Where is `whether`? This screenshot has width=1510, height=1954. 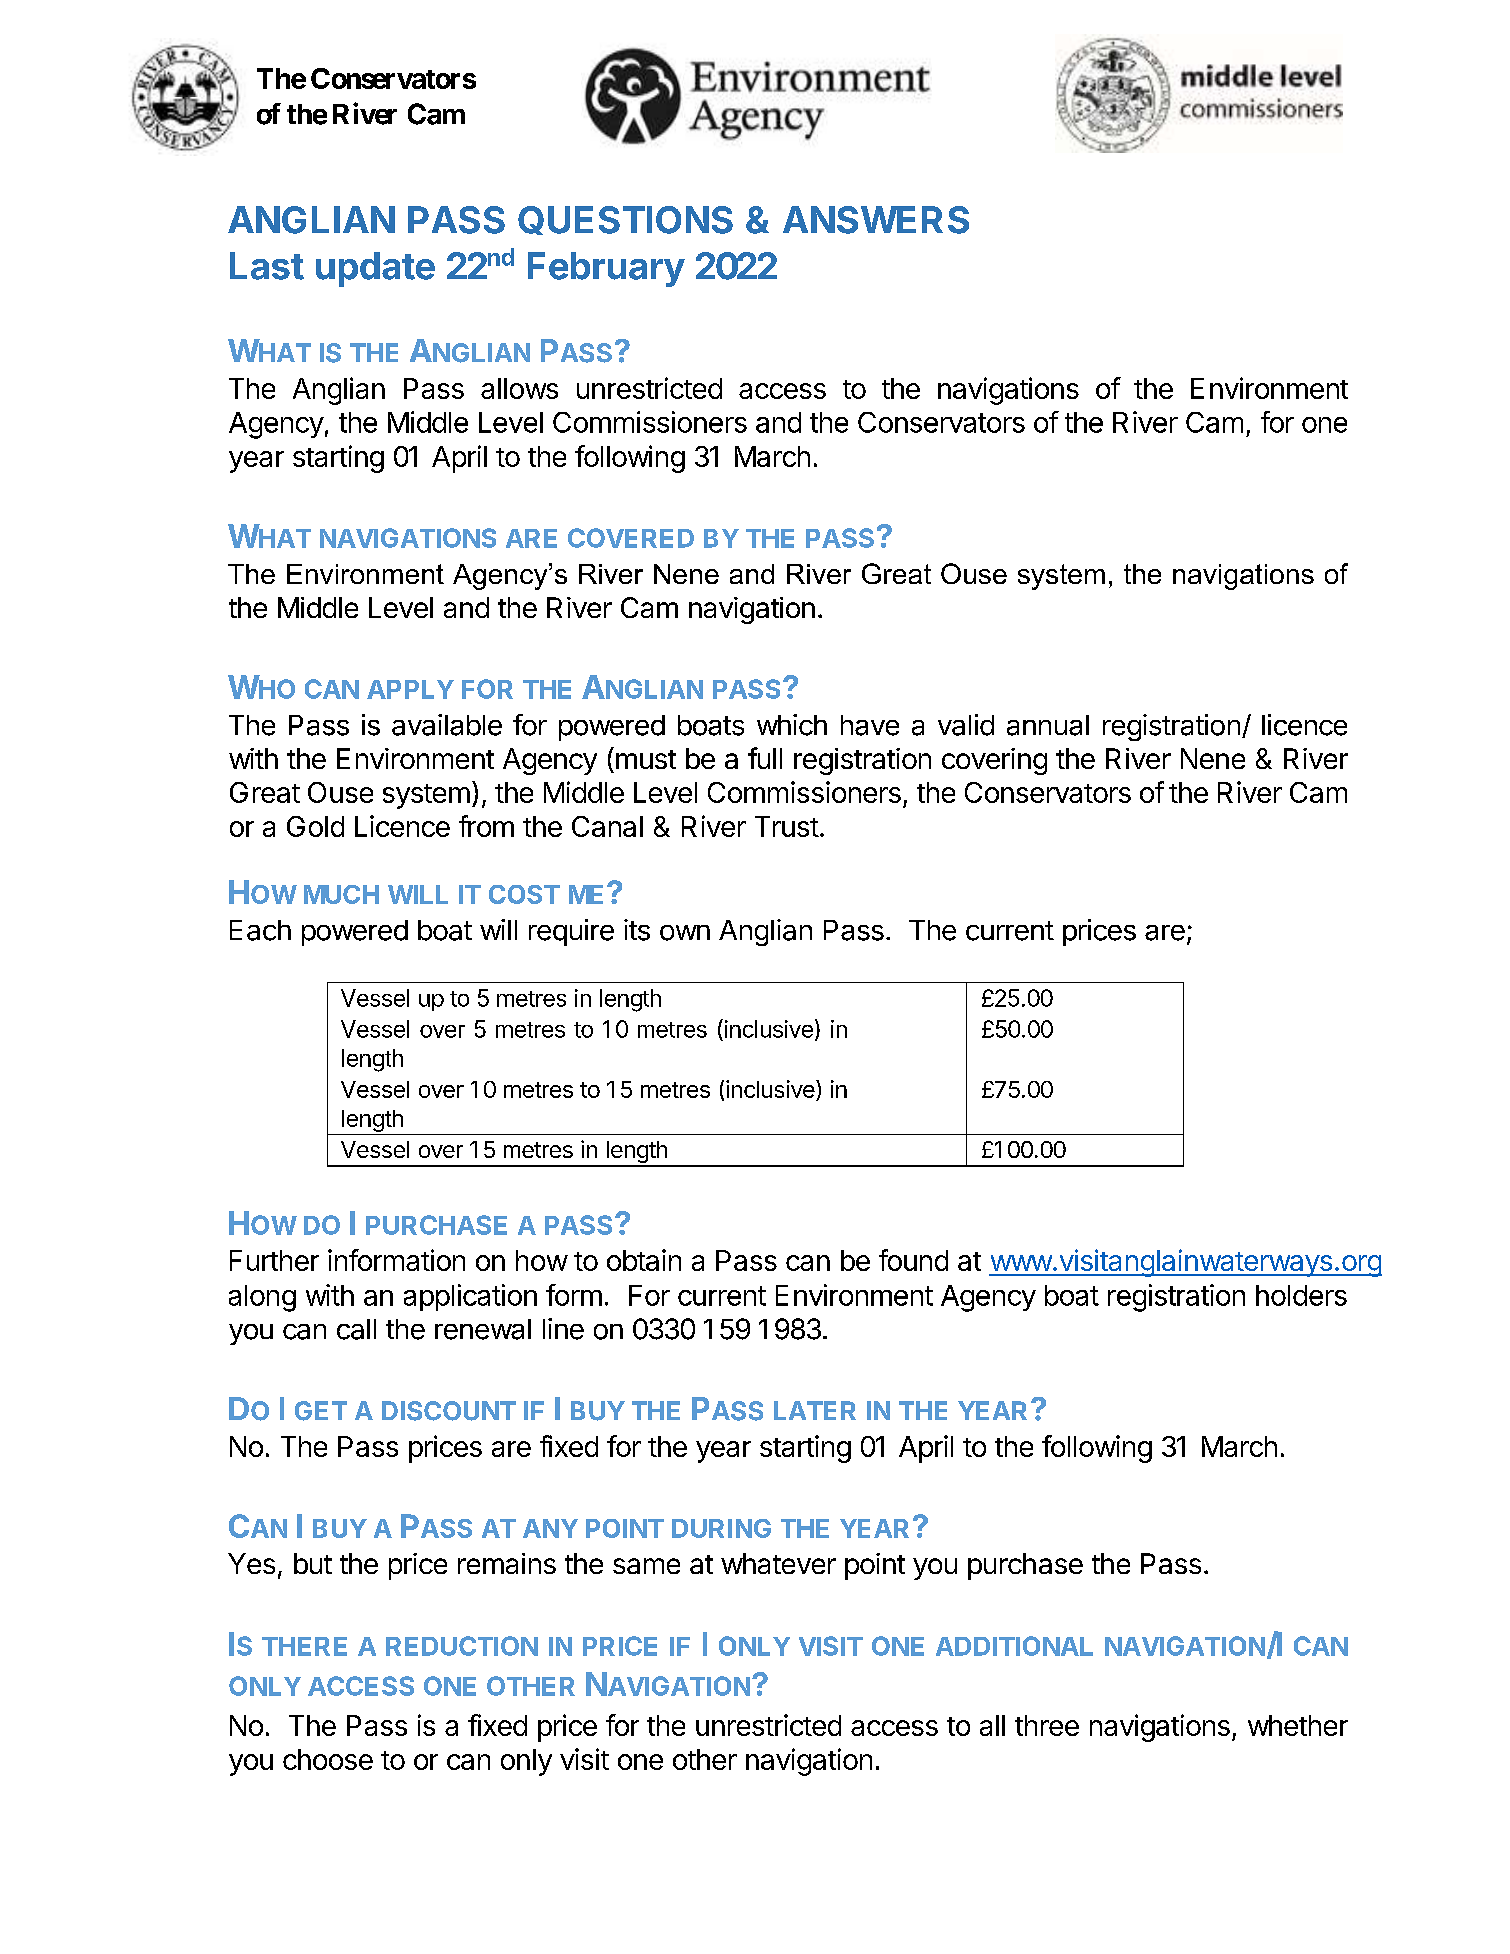
whether is located at coordinates (1298, 1725).
